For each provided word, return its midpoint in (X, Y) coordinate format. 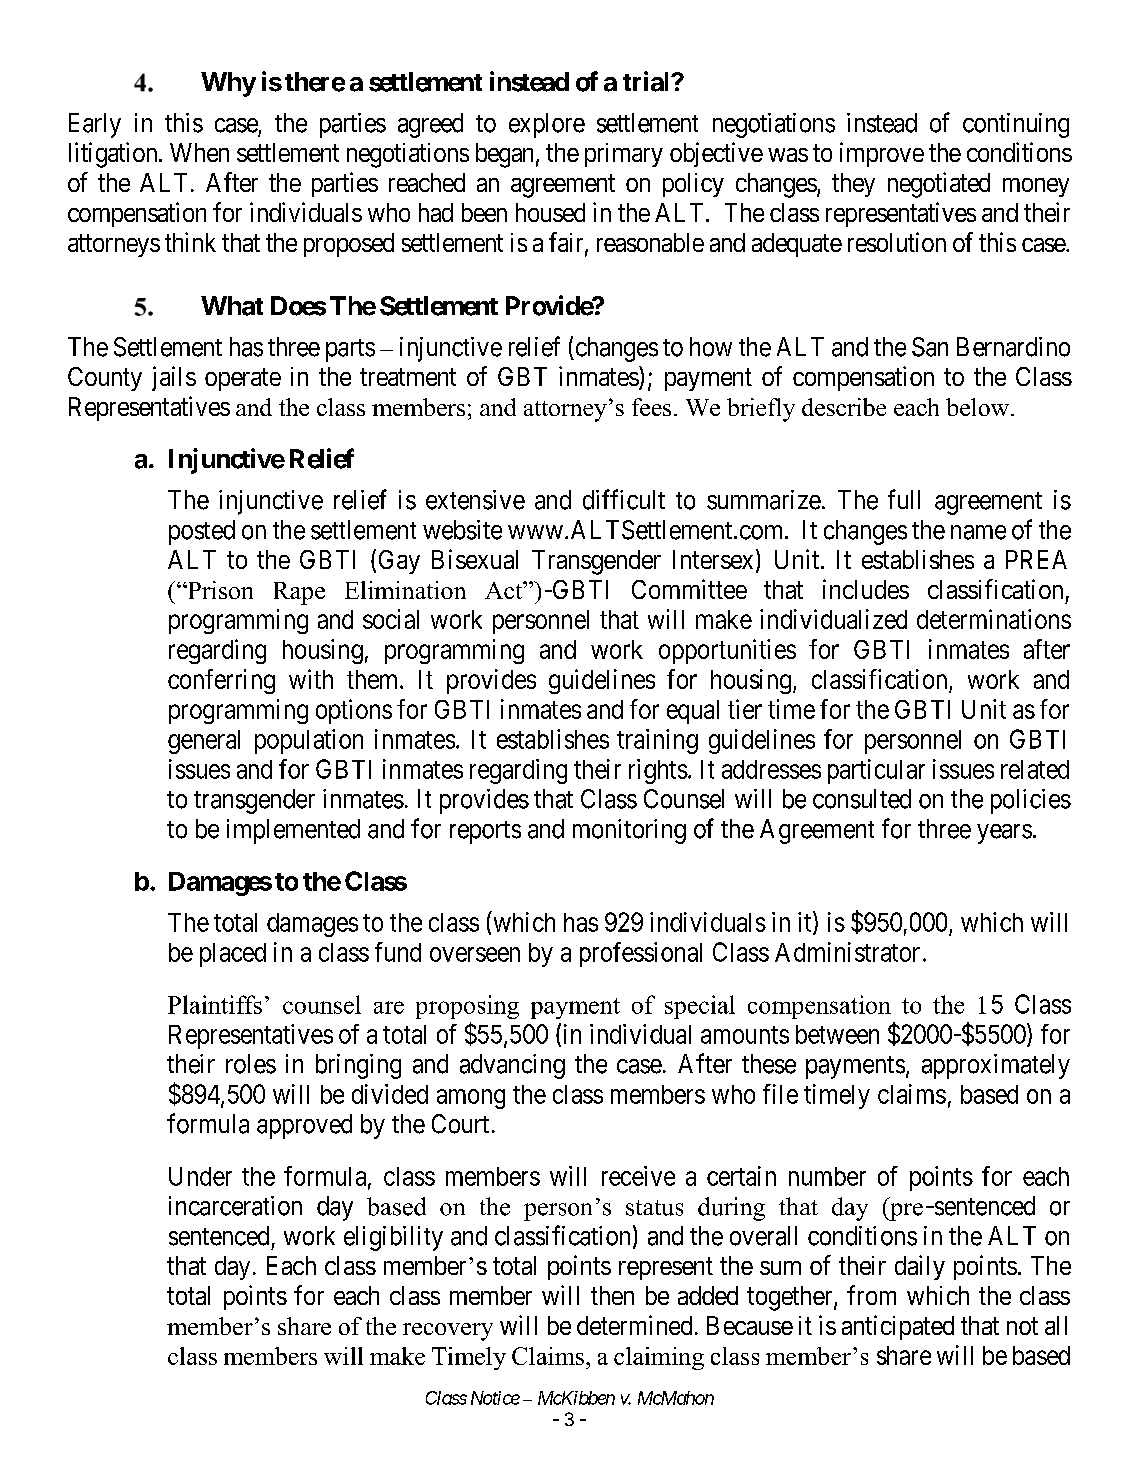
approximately (996, 1066)
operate (243, 379)
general (204, 742)
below (979, 407)
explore (547, 125)
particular (876, 771)
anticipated (898, 1327)
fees (651, 407)
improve (882, 154)
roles (251, 1064)
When (199, 152)
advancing (512, 1066)
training (657, 741)
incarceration (235, 1206)
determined (634, 1325)
